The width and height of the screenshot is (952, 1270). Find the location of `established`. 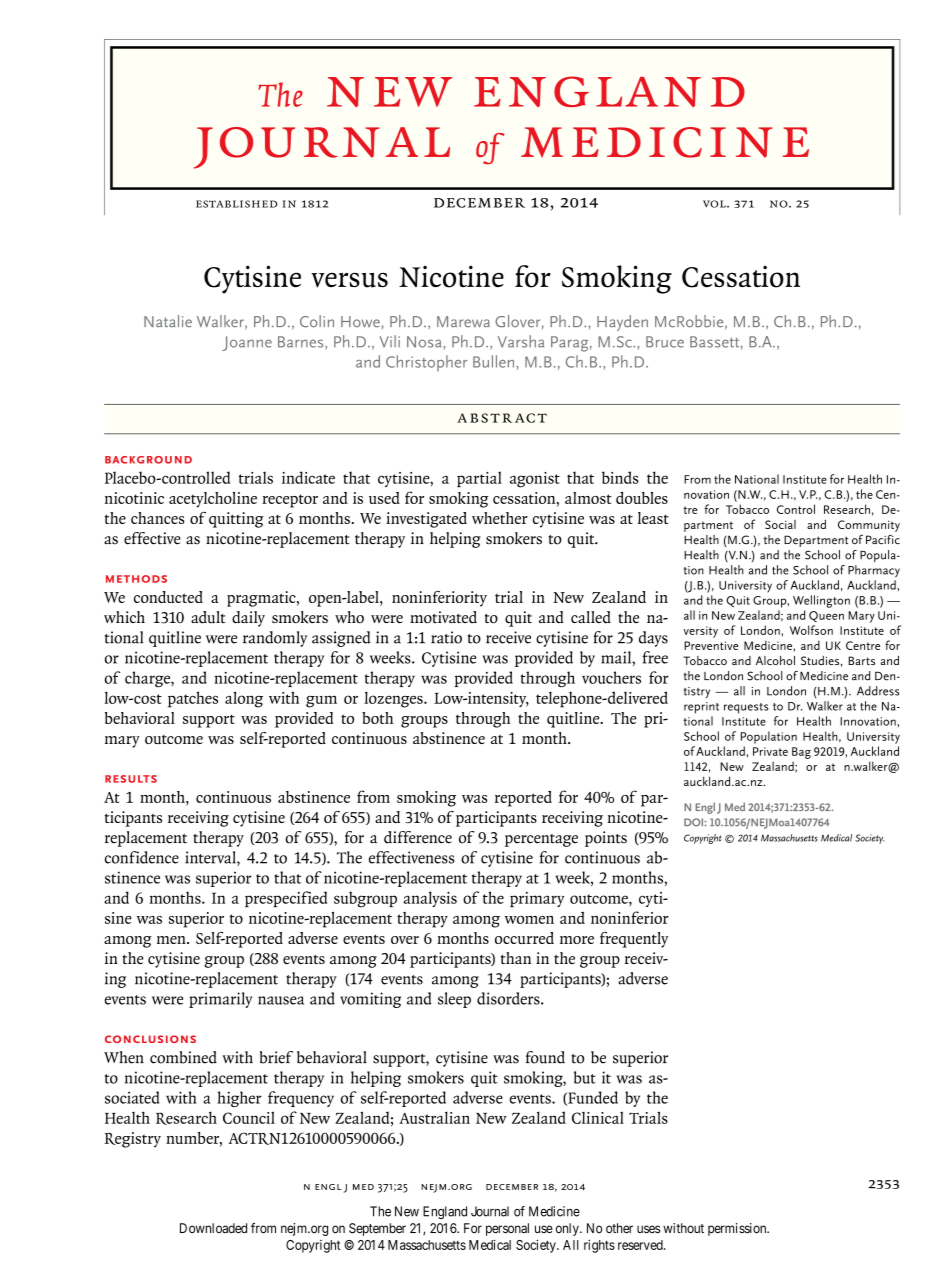

established is located at coordinates (236, 204).
